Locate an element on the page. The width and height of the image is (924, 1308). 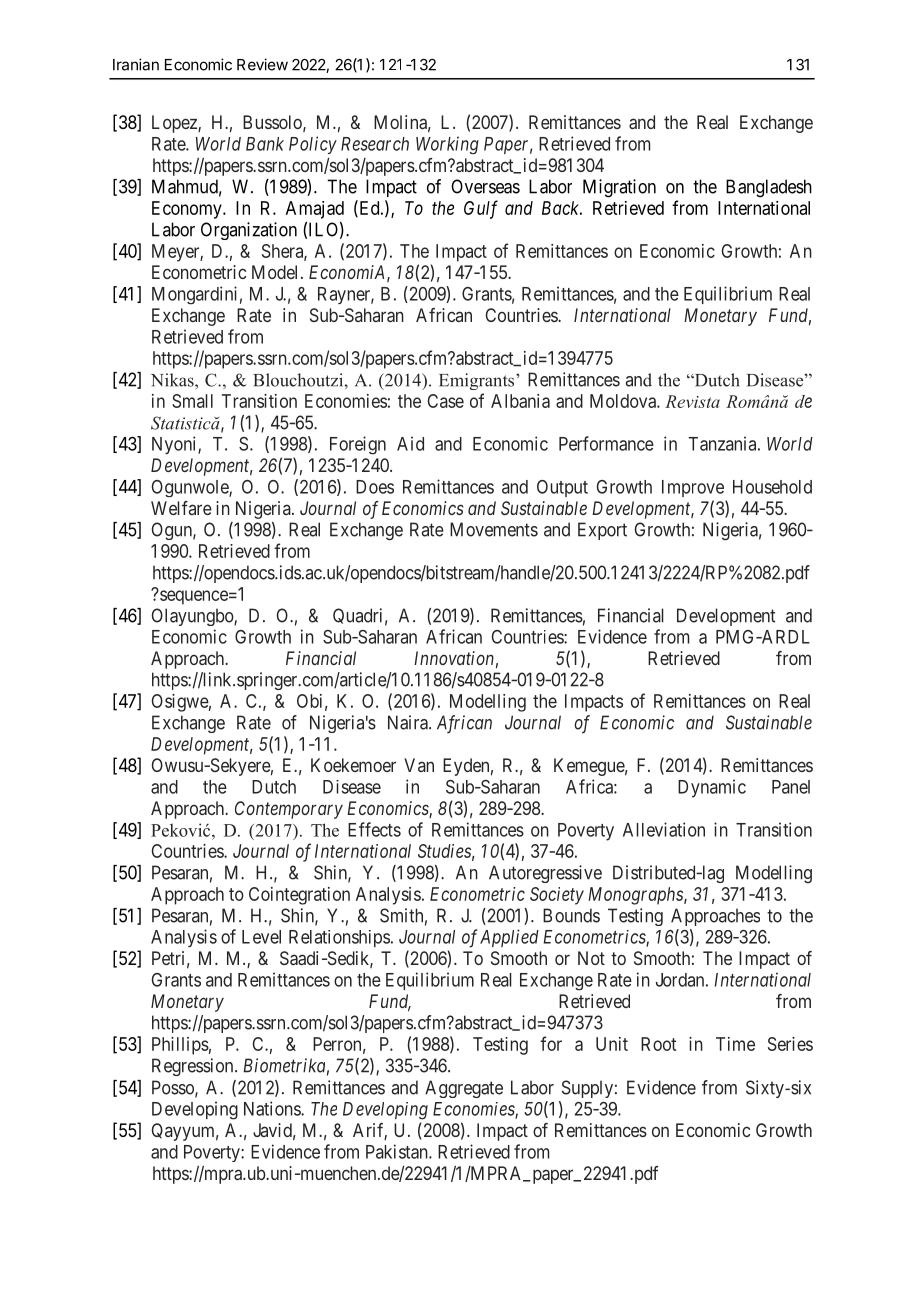
Lopez is located at coordinates (175, 124).
